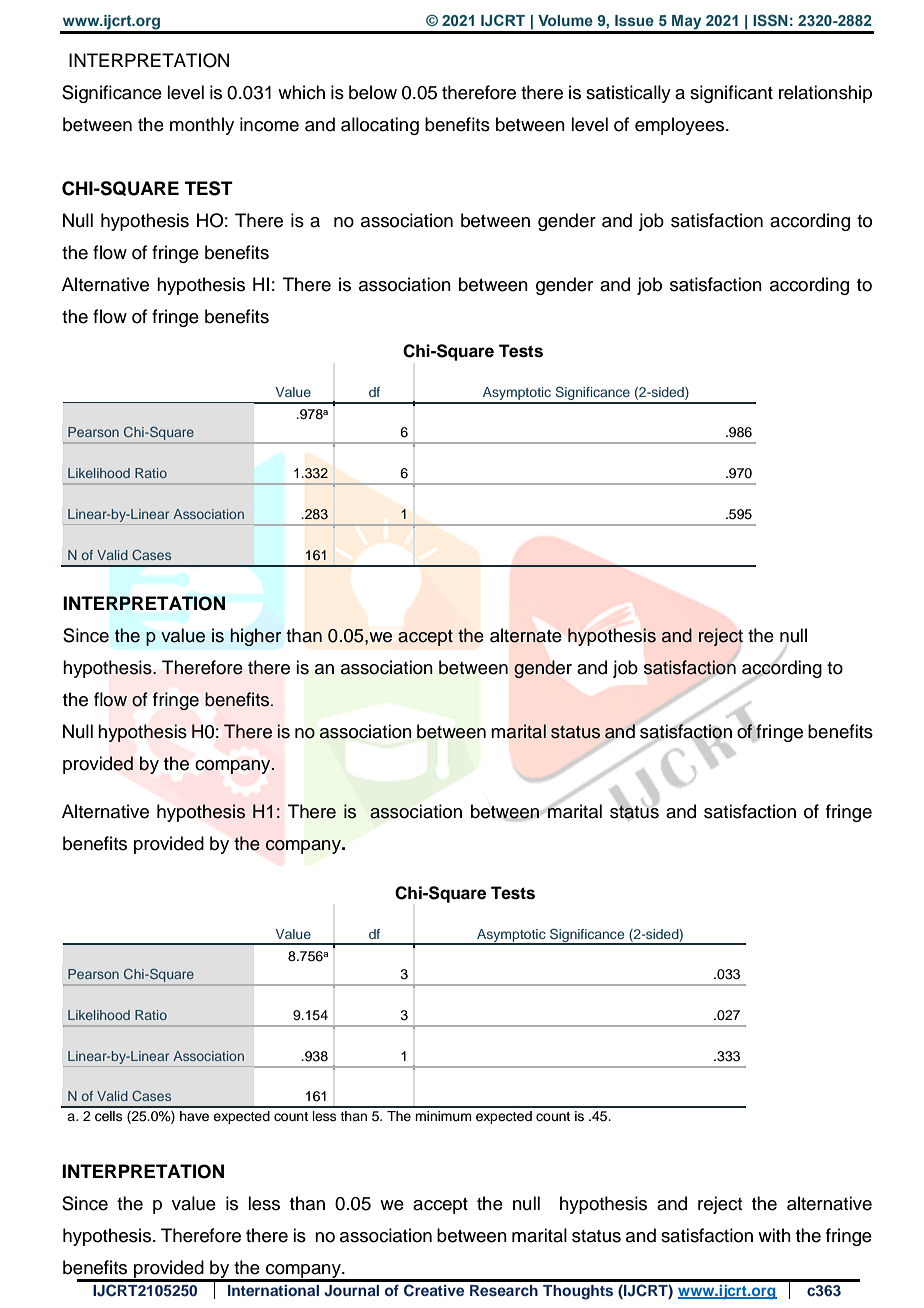 This page has width=924, height=1308. Describe the element at coordinates (443, 1116) in the page. I see `minimum` at that location.
